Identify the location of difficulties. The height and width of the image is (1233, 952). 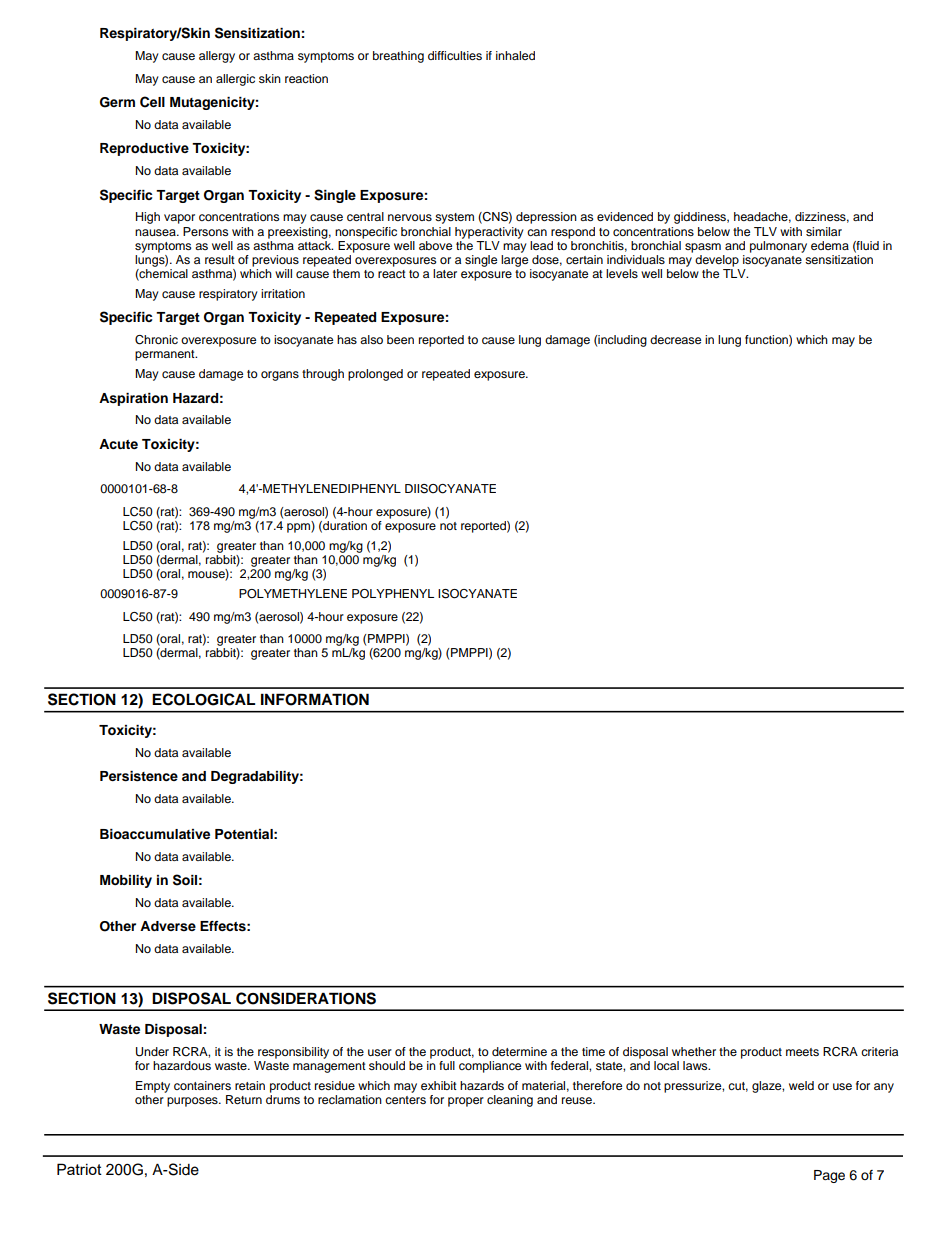
(455, 55).
